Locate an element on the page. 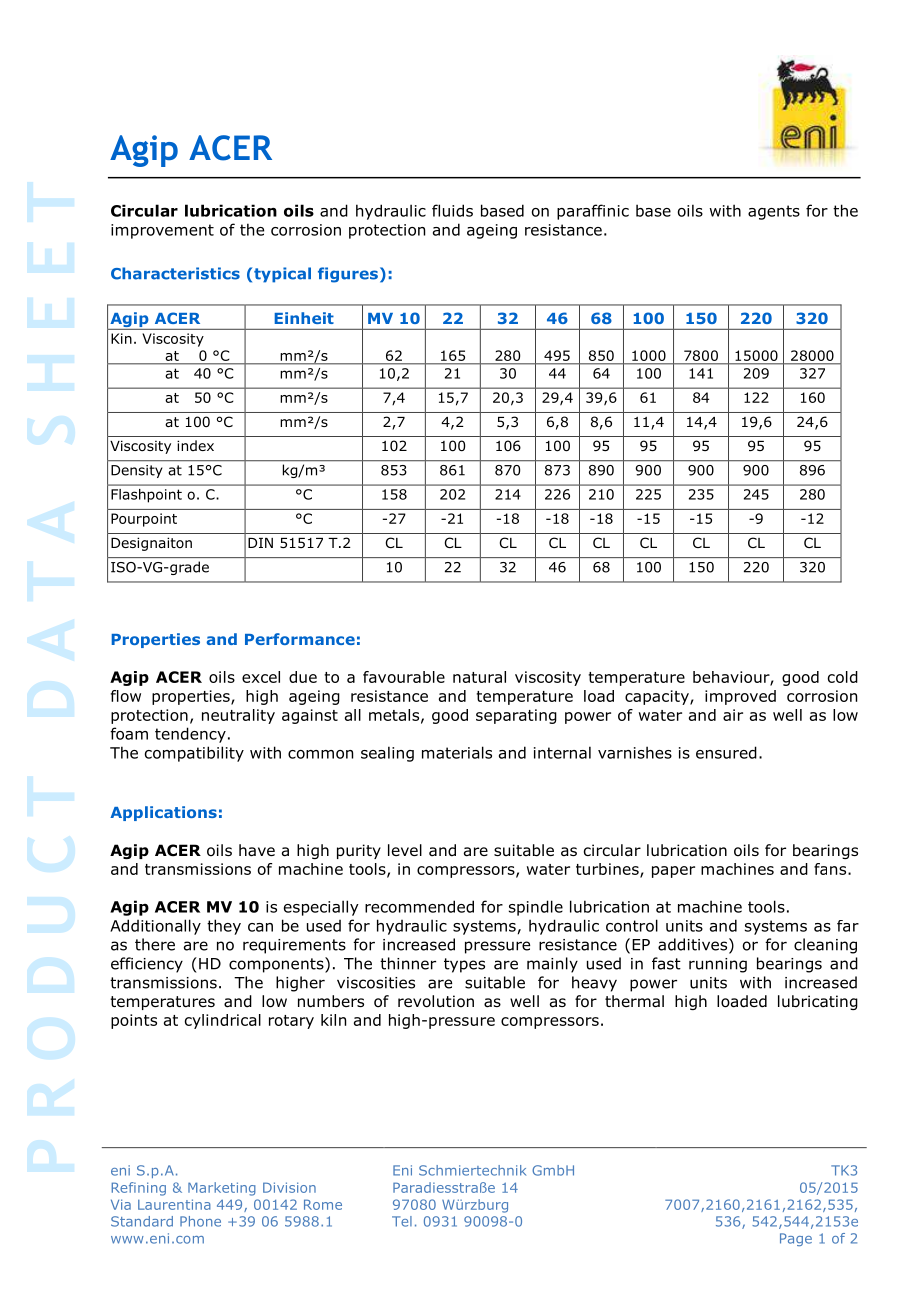 The width and height of the page is (924, 1308). cold is located at coordinates (843, 677).
